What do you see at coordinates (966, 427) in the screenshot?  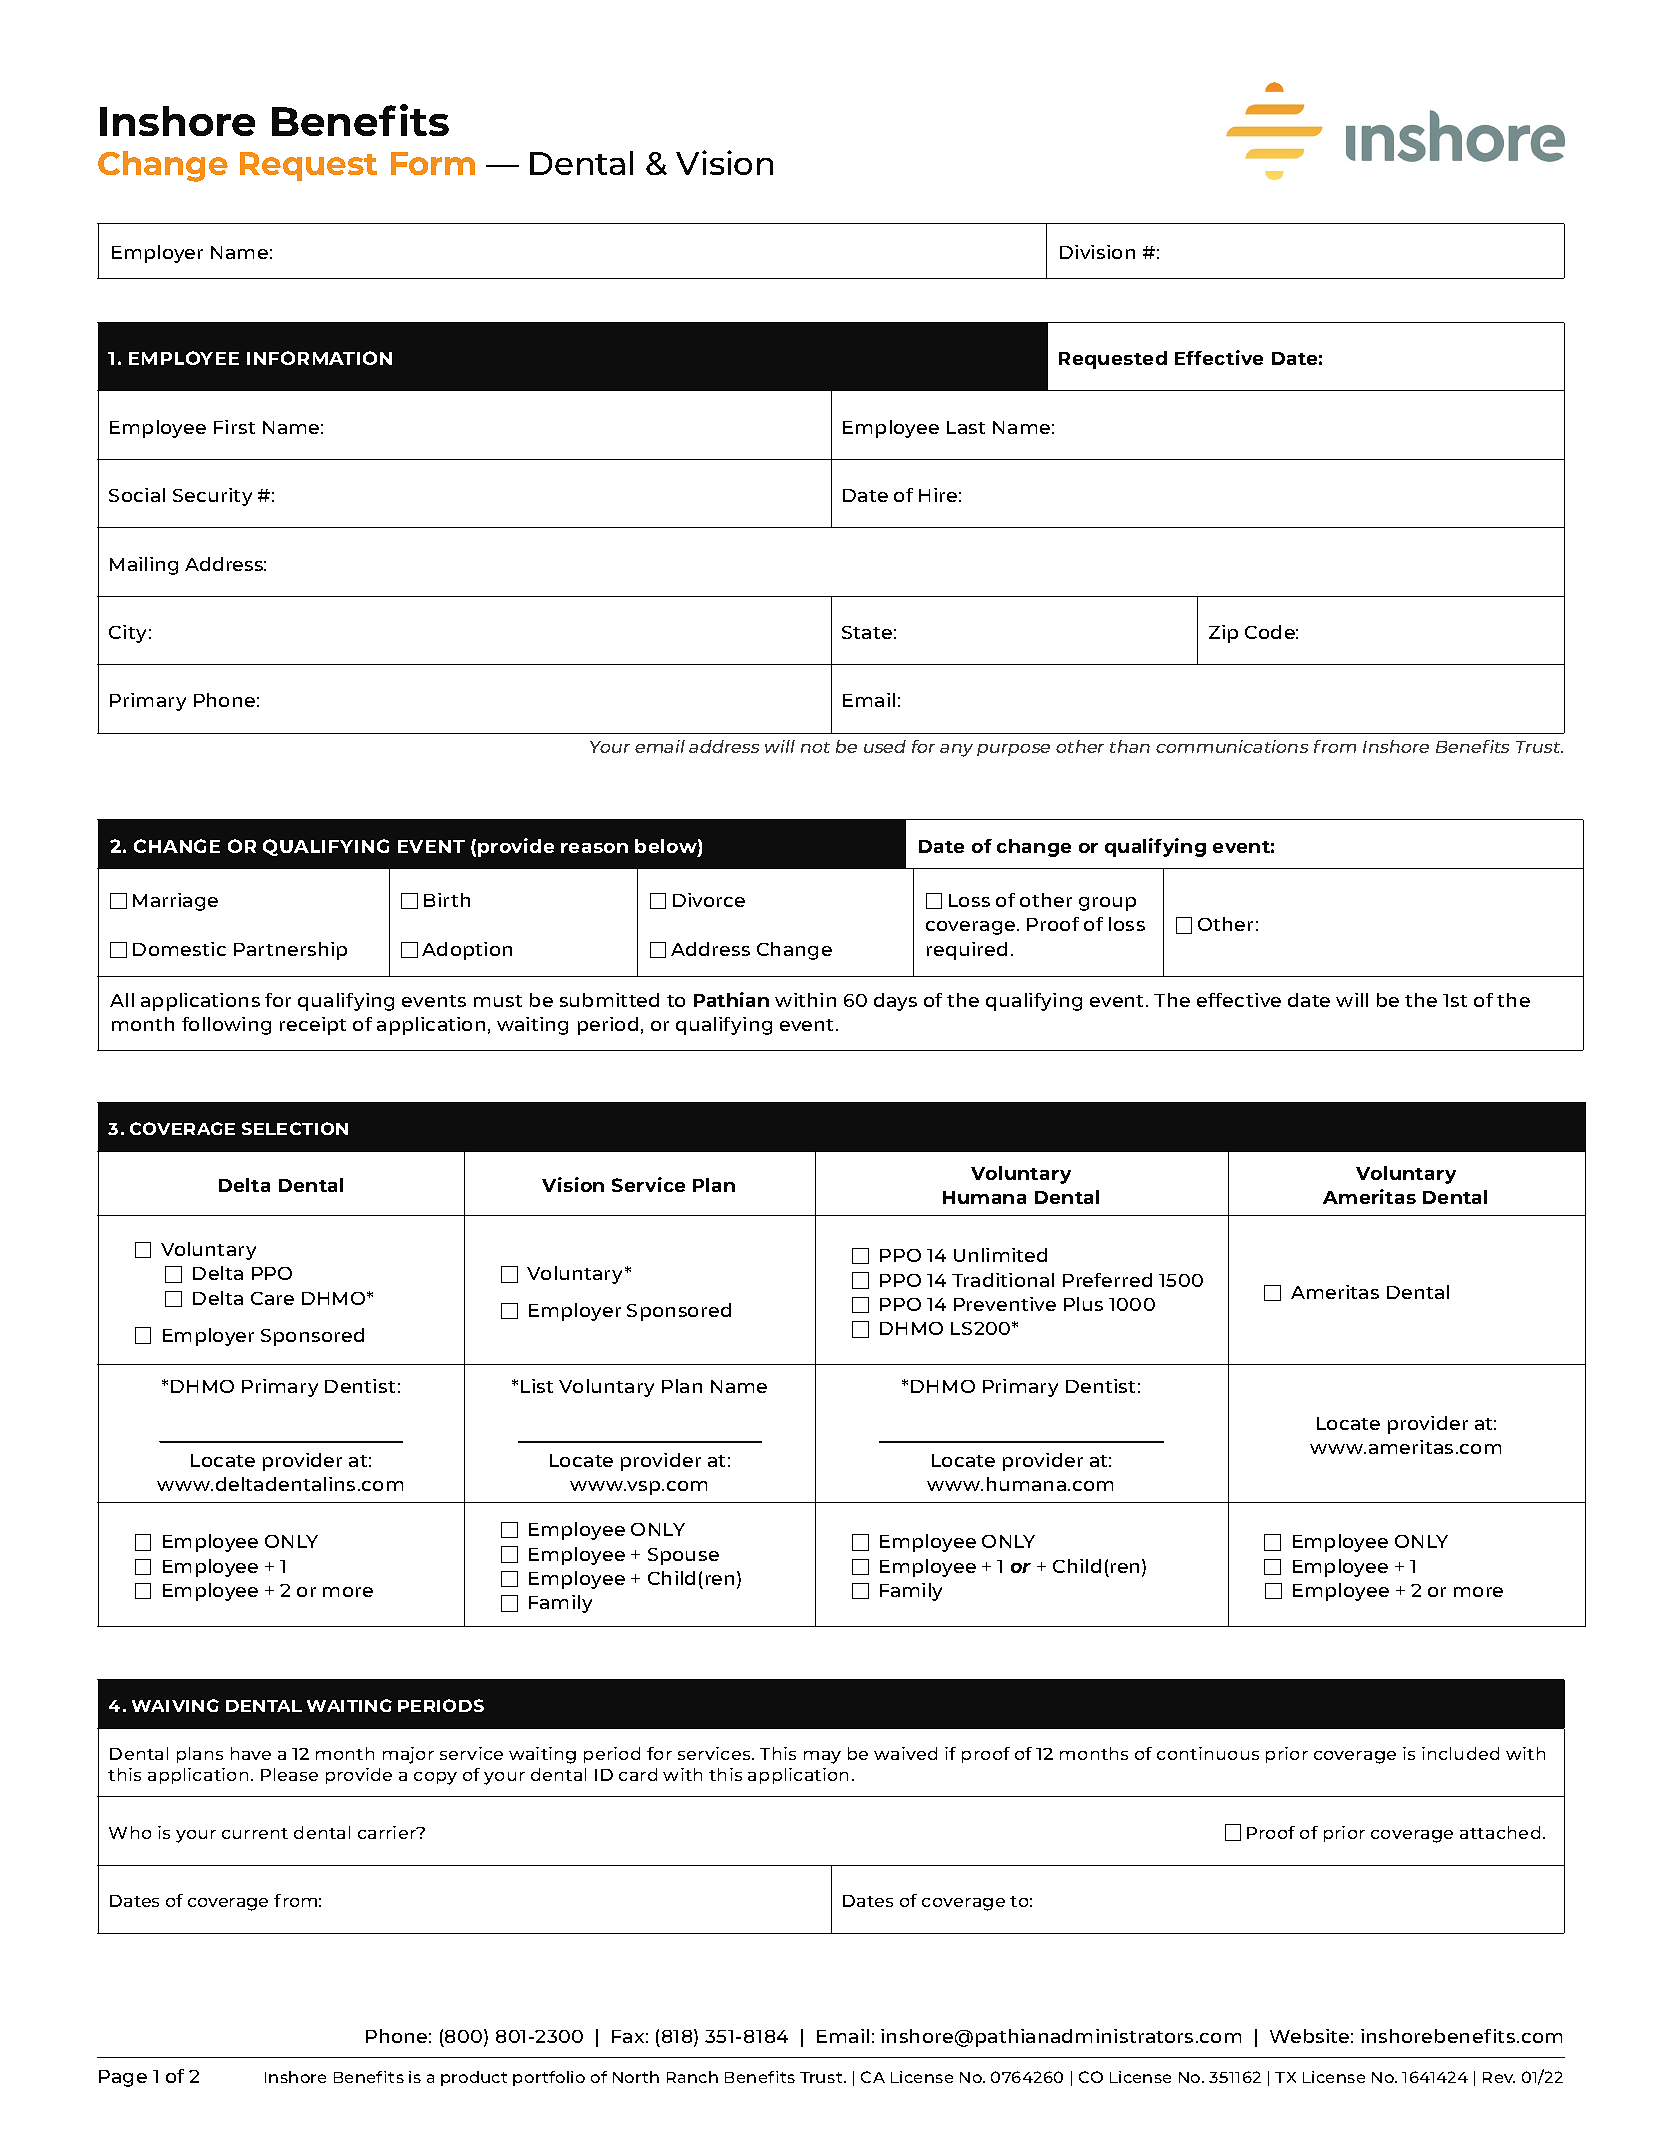 I see `Last` at bounding box center [966, 427].
